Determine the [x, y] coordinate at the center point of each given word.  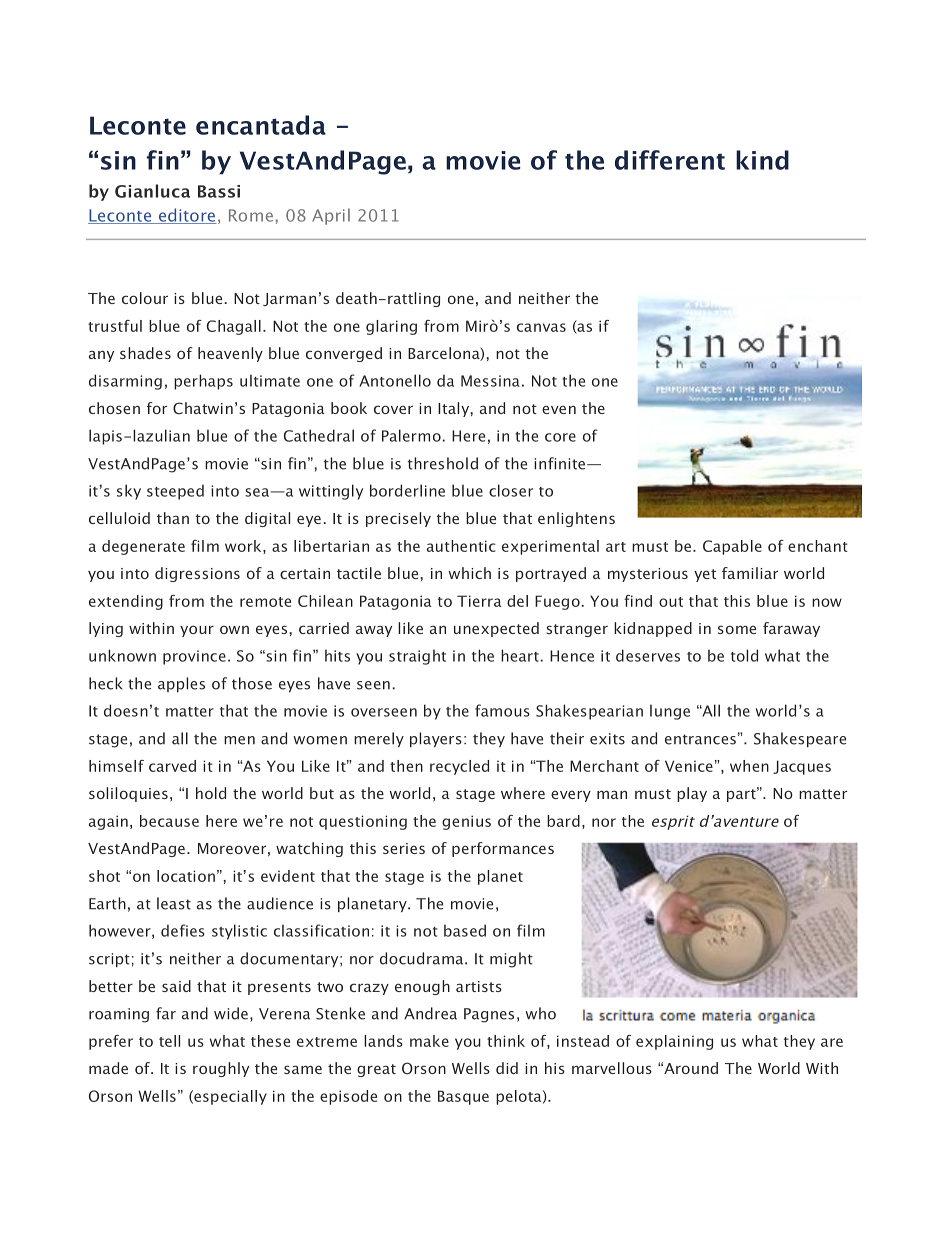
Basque [463, 1097]
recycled [459, 767]
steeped [175, 492]
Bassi [219, 191]
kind [762, 160]
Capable [732, 547]
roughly [221, 1069]
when [749, 766]
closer [511, 490]
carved [172, 766]
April [331, 216]
